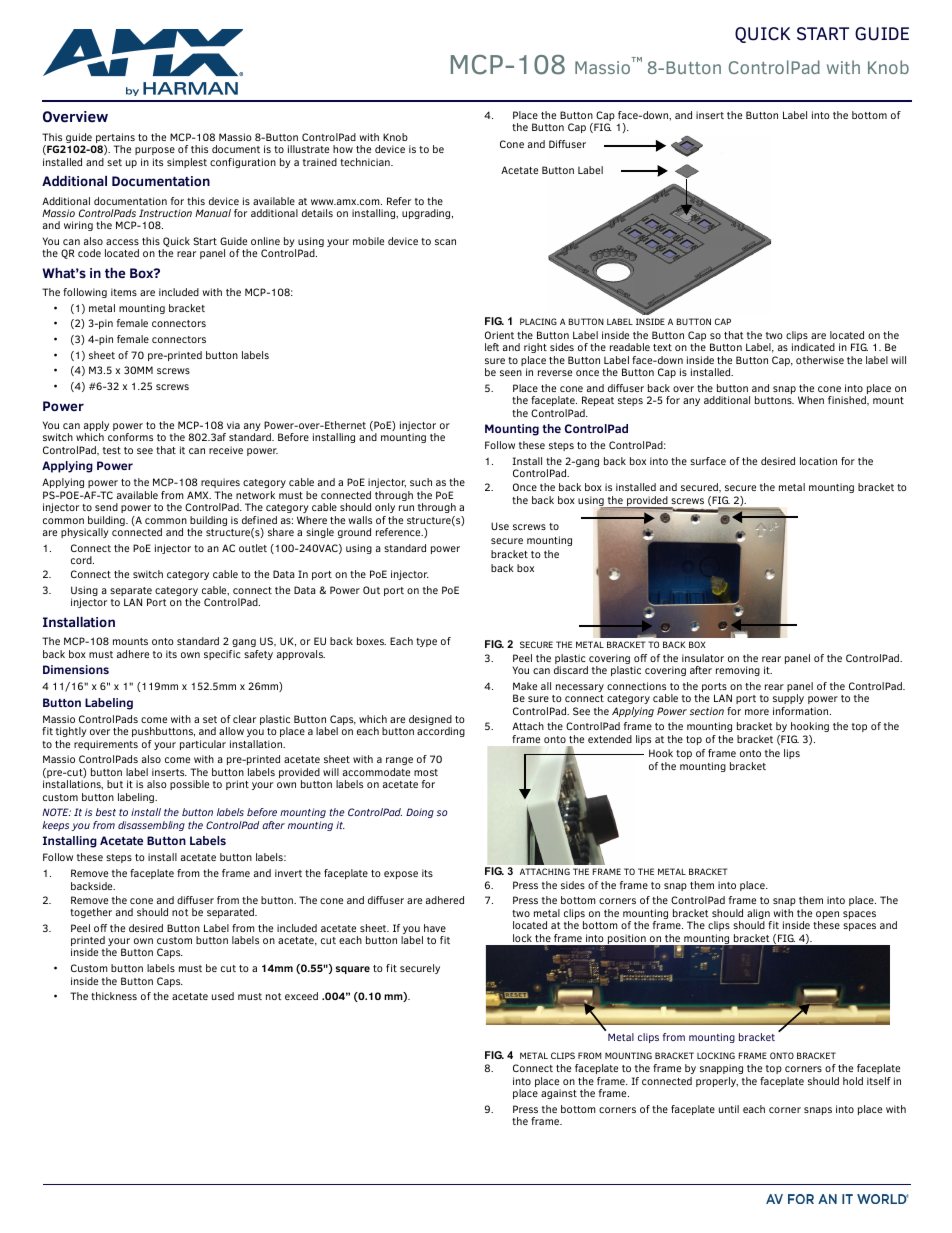 The width and height of the image is (952, 1233). Describe the element at coordinates (155, 151) in the image. I see `purpose` at that location.
